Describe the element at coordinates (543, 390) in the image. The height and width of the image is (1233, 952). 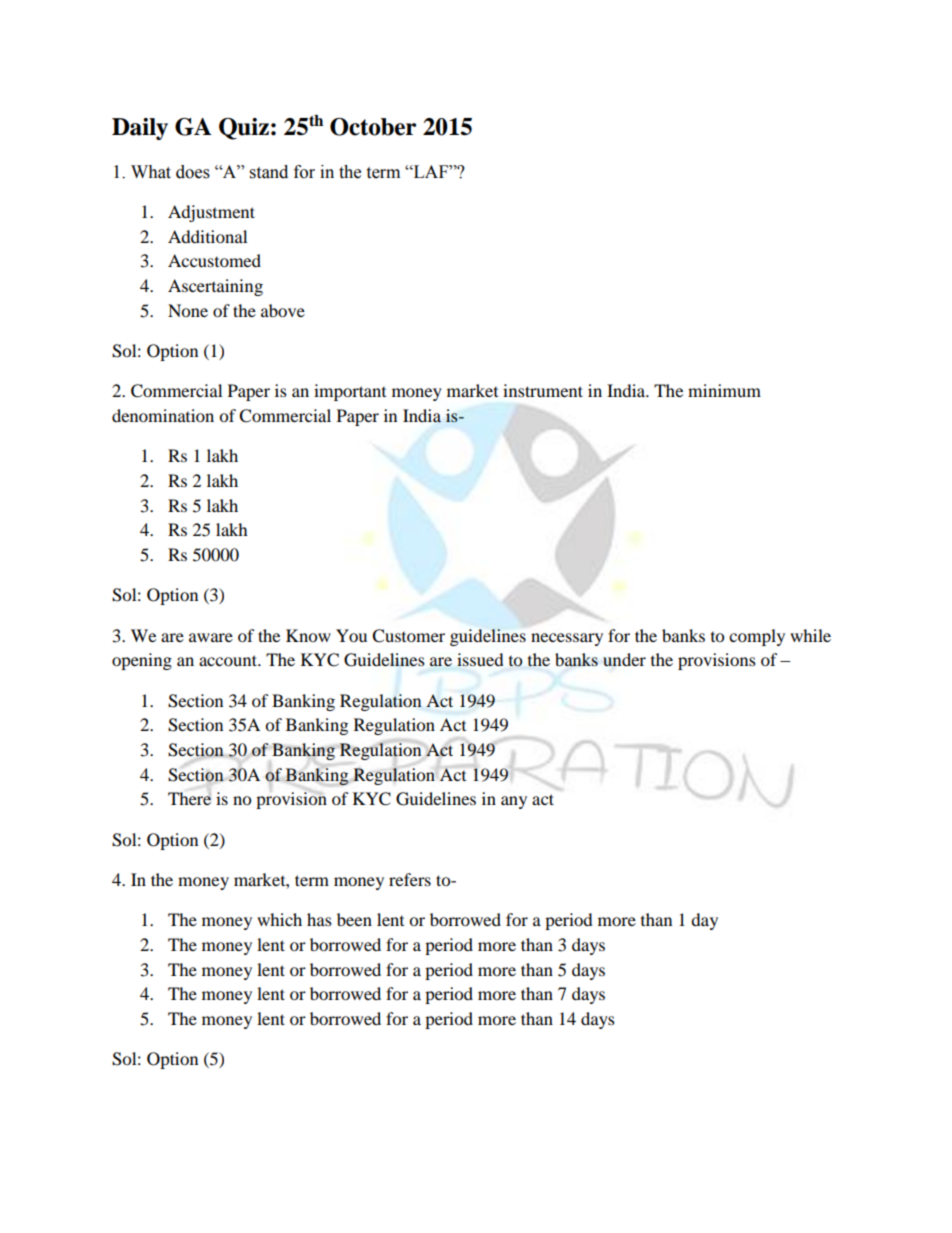
I see `instrument` at that location.
